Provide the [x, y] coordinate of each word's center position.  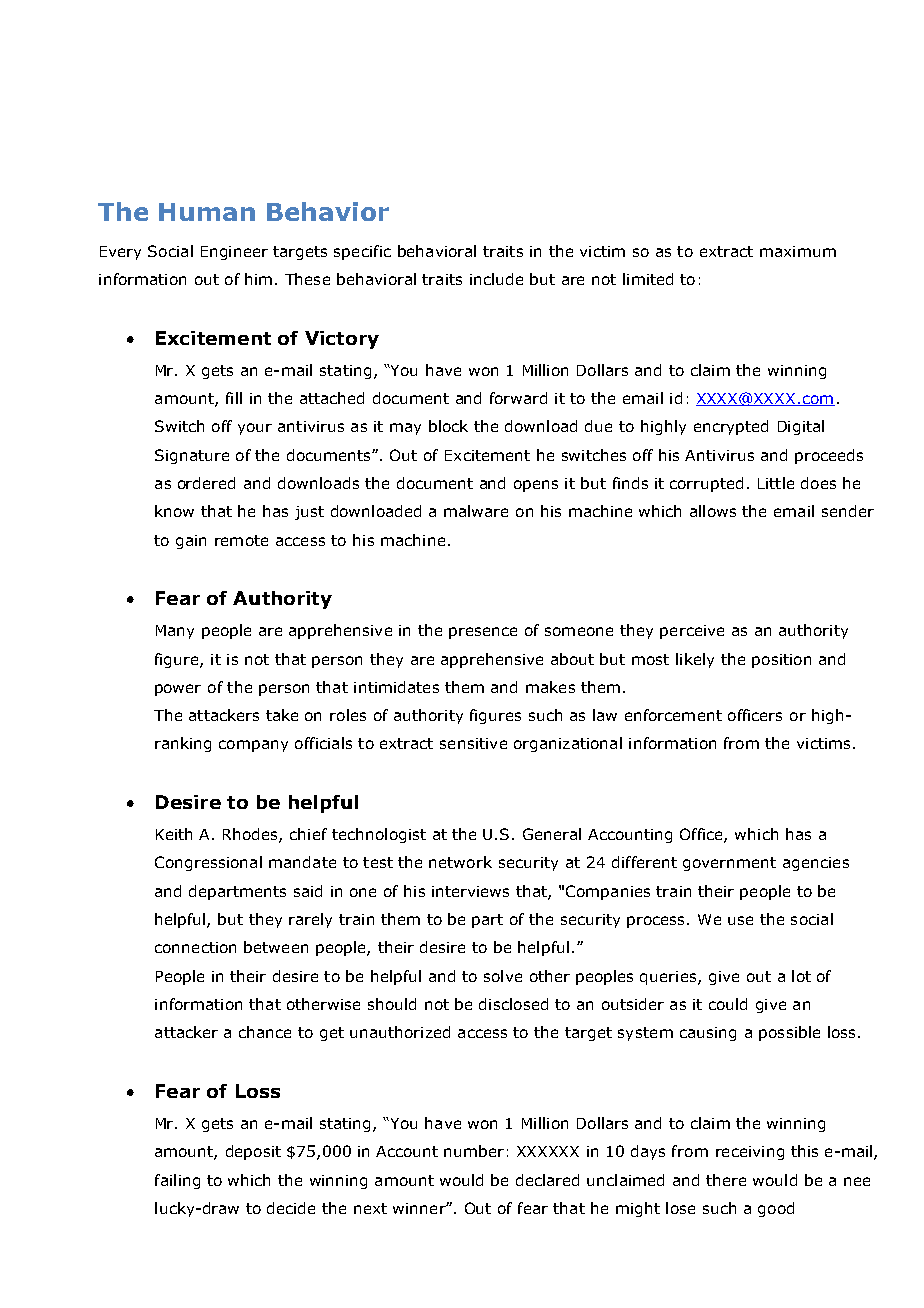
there [726, 1180]
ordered [206, 483]
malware [476, 511]
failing [177, 1181]
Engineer [234, 253]
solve [503, 976]
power [178, 690]
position [781, 661]
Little [776, 483]
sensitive [473, 743]
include [496, 279]
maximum [798, 251]
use [740, 920]
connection [195, 947]
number [474, 1151]
